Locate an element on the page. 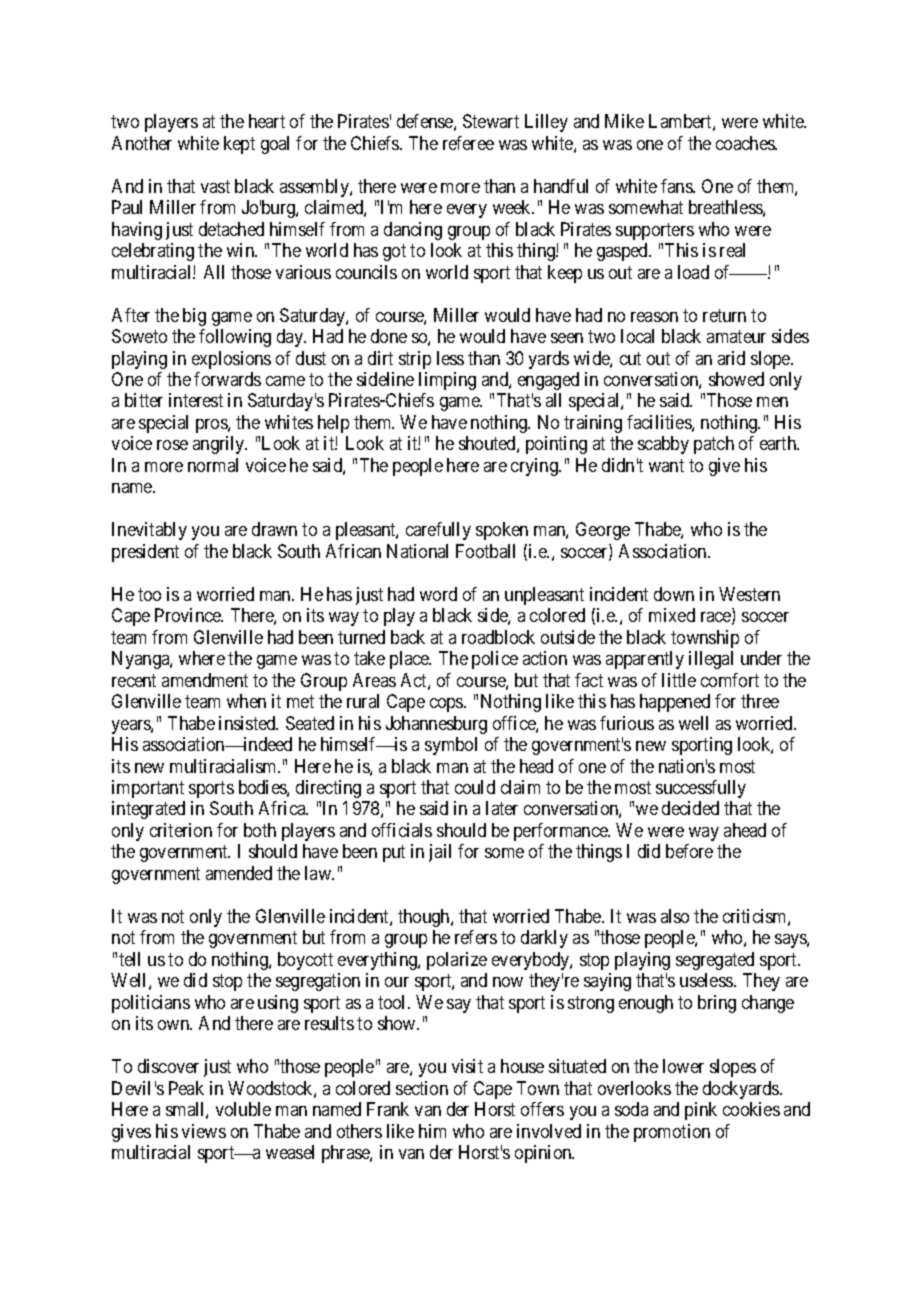 Image resolution: width=924 pixels, height=1308 pixels. criterion is located at coordinates (181, 830).
